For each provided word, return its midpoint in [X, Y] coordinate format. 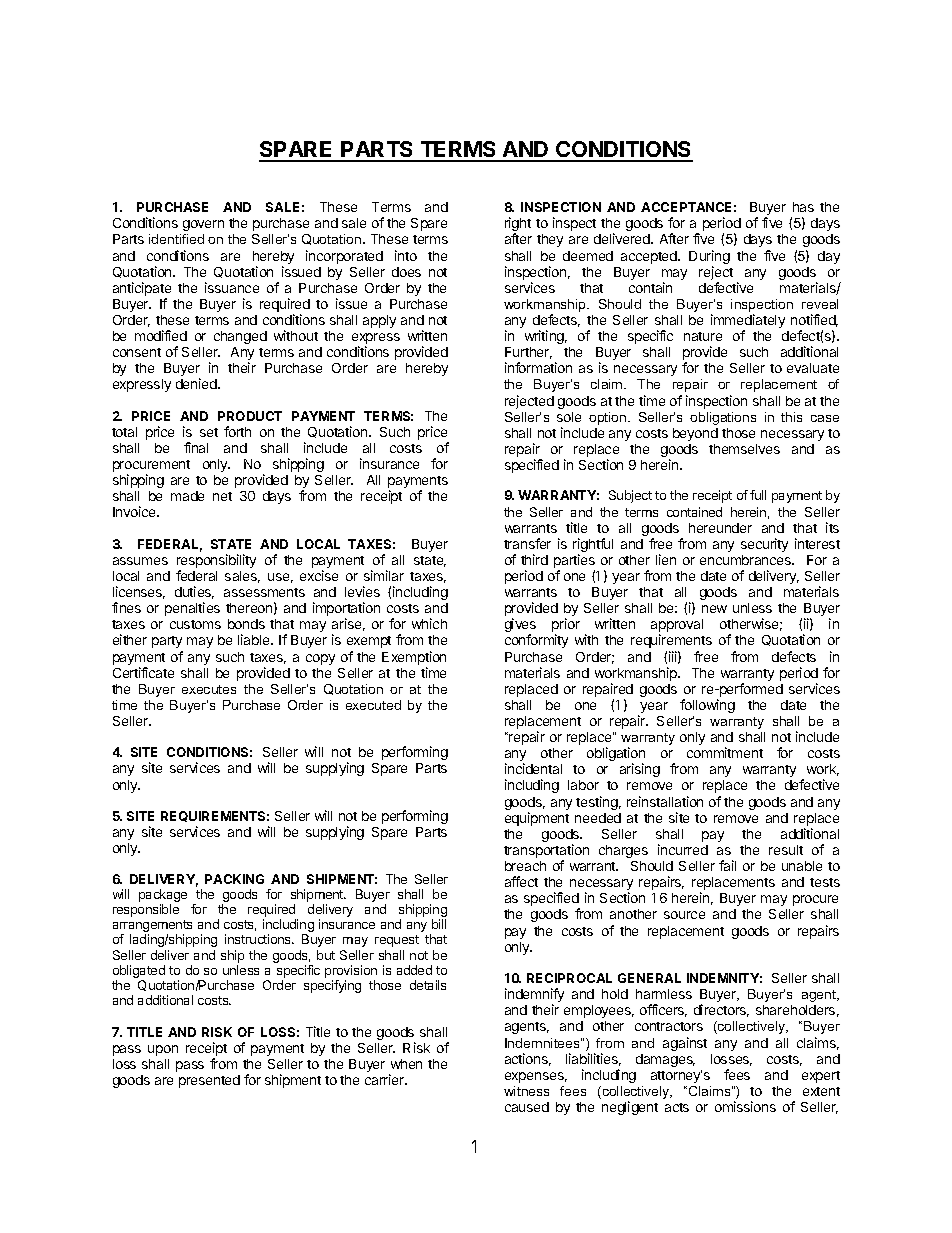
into [406, 255]
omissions [745, 1106]
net [222, 496]
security [764, 545]
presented [209, 1081]
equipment [537, 819]
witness [526, 1091]
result [786, 850]
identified [176, 239]
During [709, 258]
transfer [527, 543]
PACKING [234, 879]
